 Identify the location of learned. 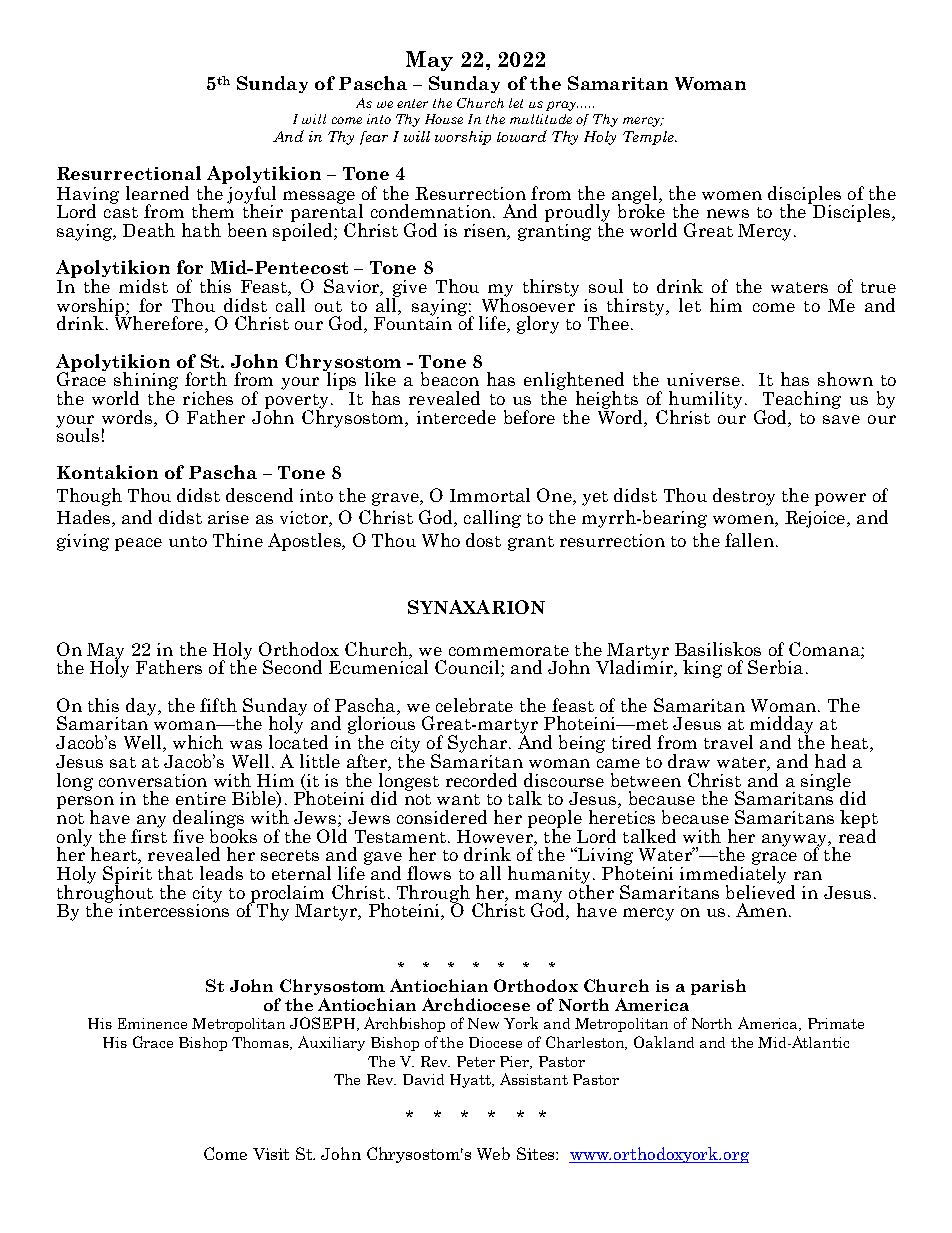
(157, 193).
